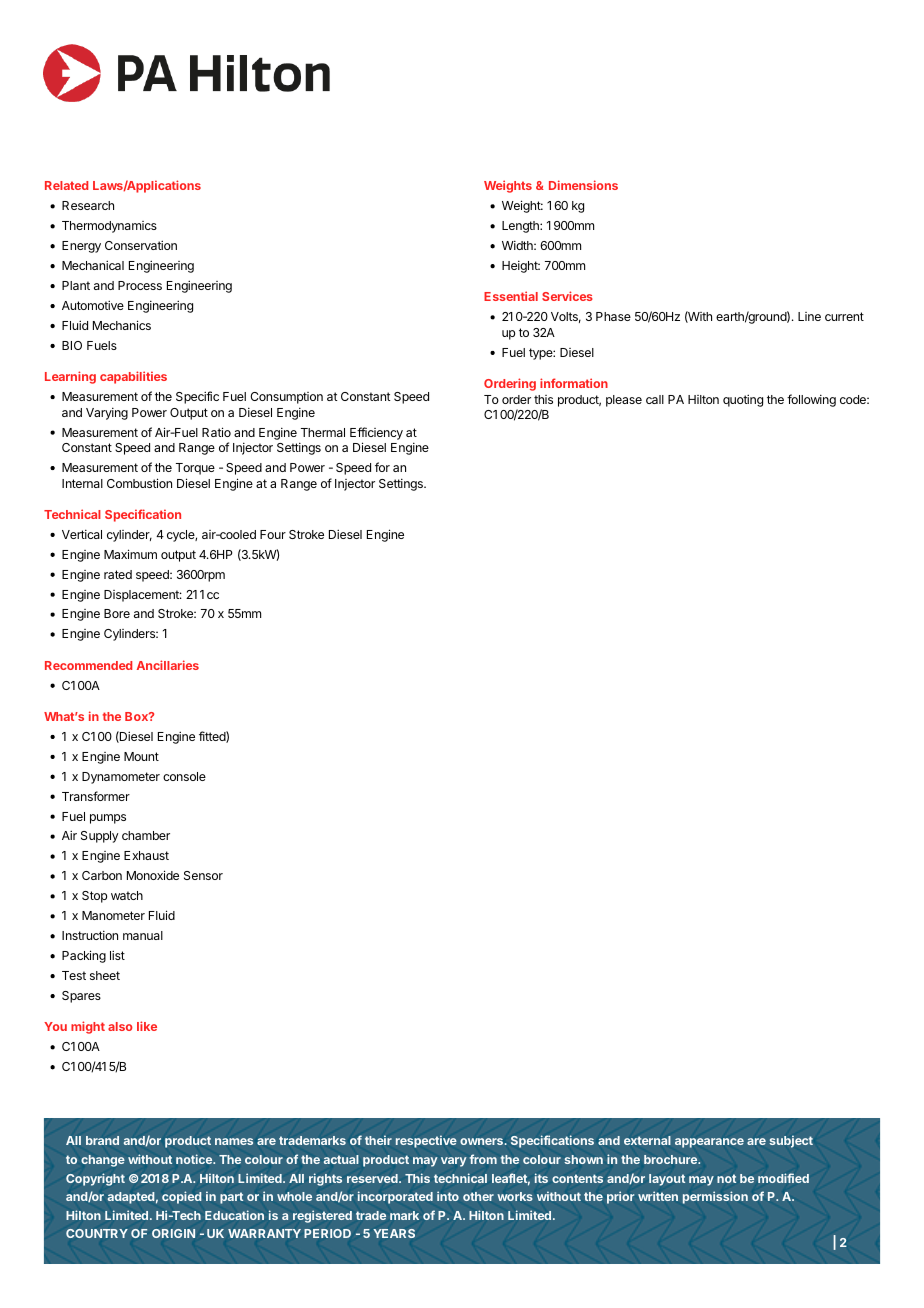  What do you see at coordinates (809, 316) in the screenshot?
I see `Line` at bounding box center [809, 316].
